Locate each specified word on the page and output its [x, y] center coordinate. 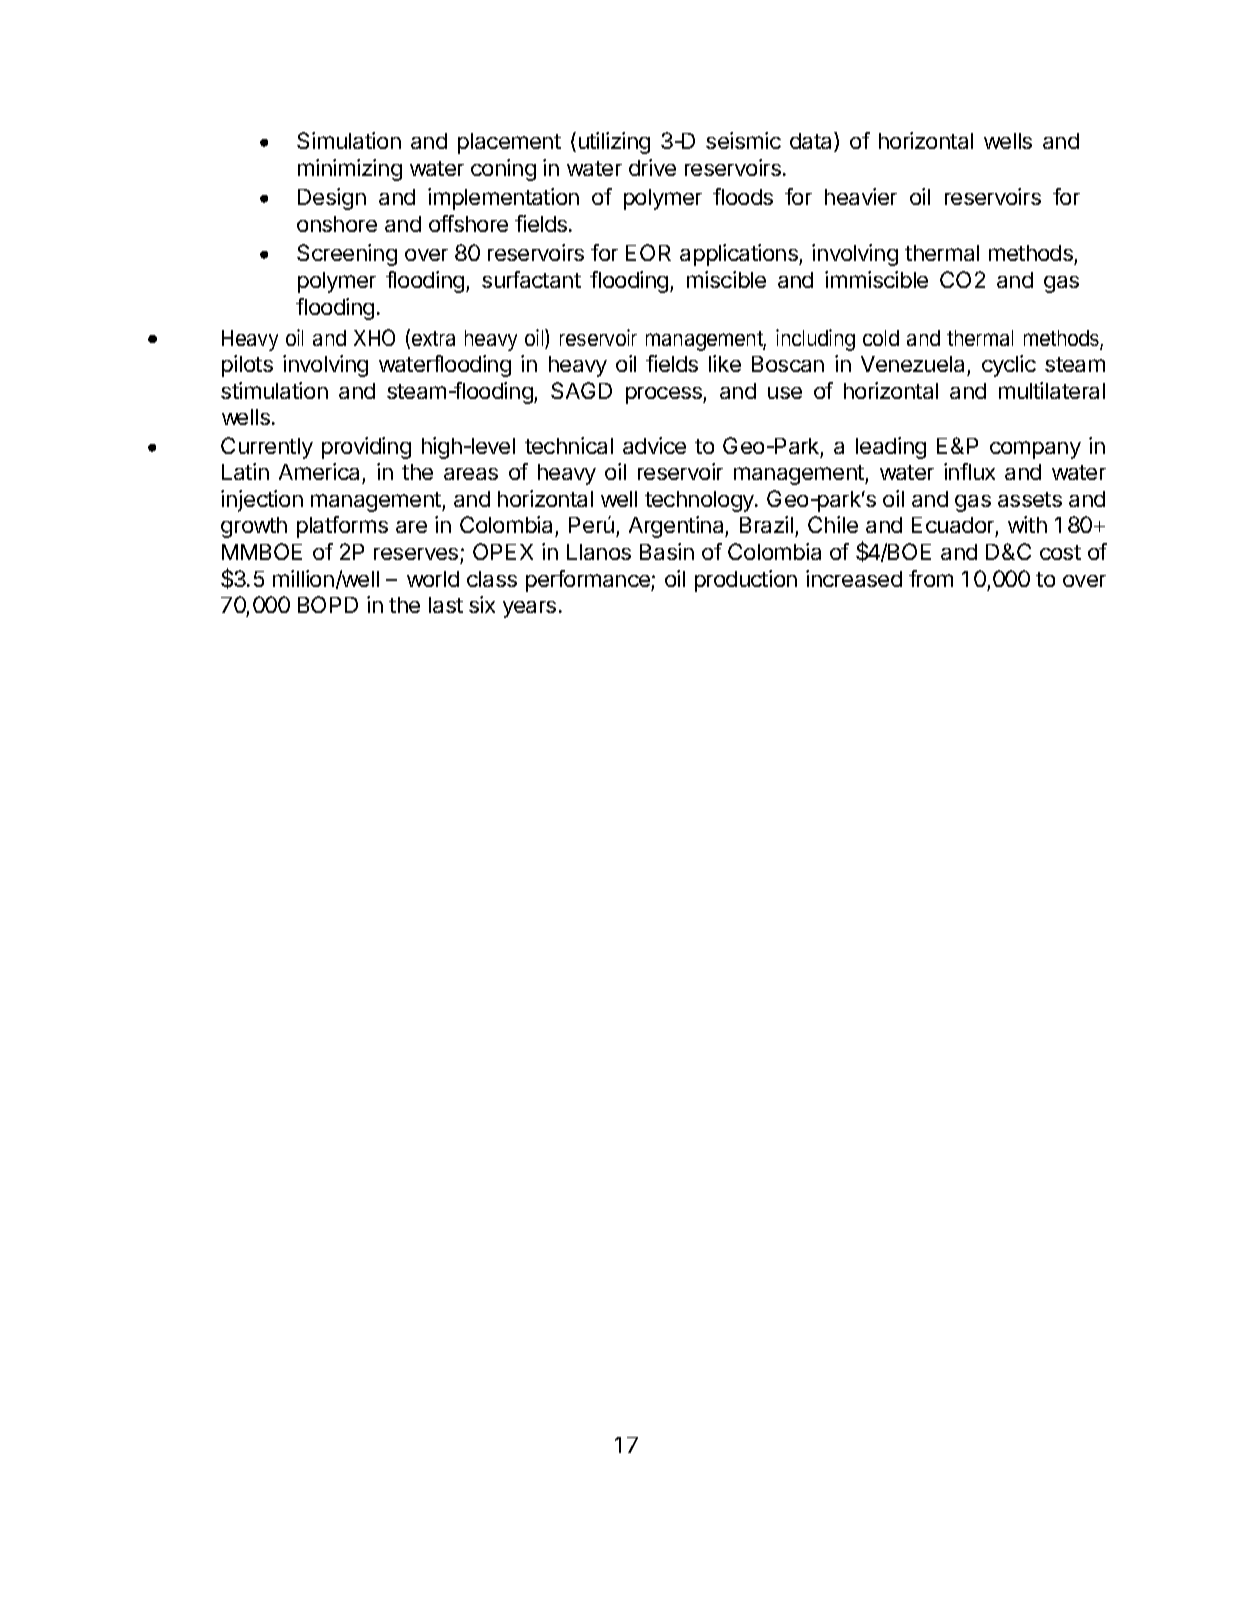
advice [654, 445]
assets [1030, 499]
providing [366, 448]
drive [652, 167]
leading [891, 448]
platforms [342, 527]
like [725, 363]
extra [433, 338]
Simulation [349, 140]
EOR [648, 252]
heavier [861, 196]
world [433, 579]
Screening [347, 255]
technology [700, 501]
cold [881, 338]
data [812, 142]
